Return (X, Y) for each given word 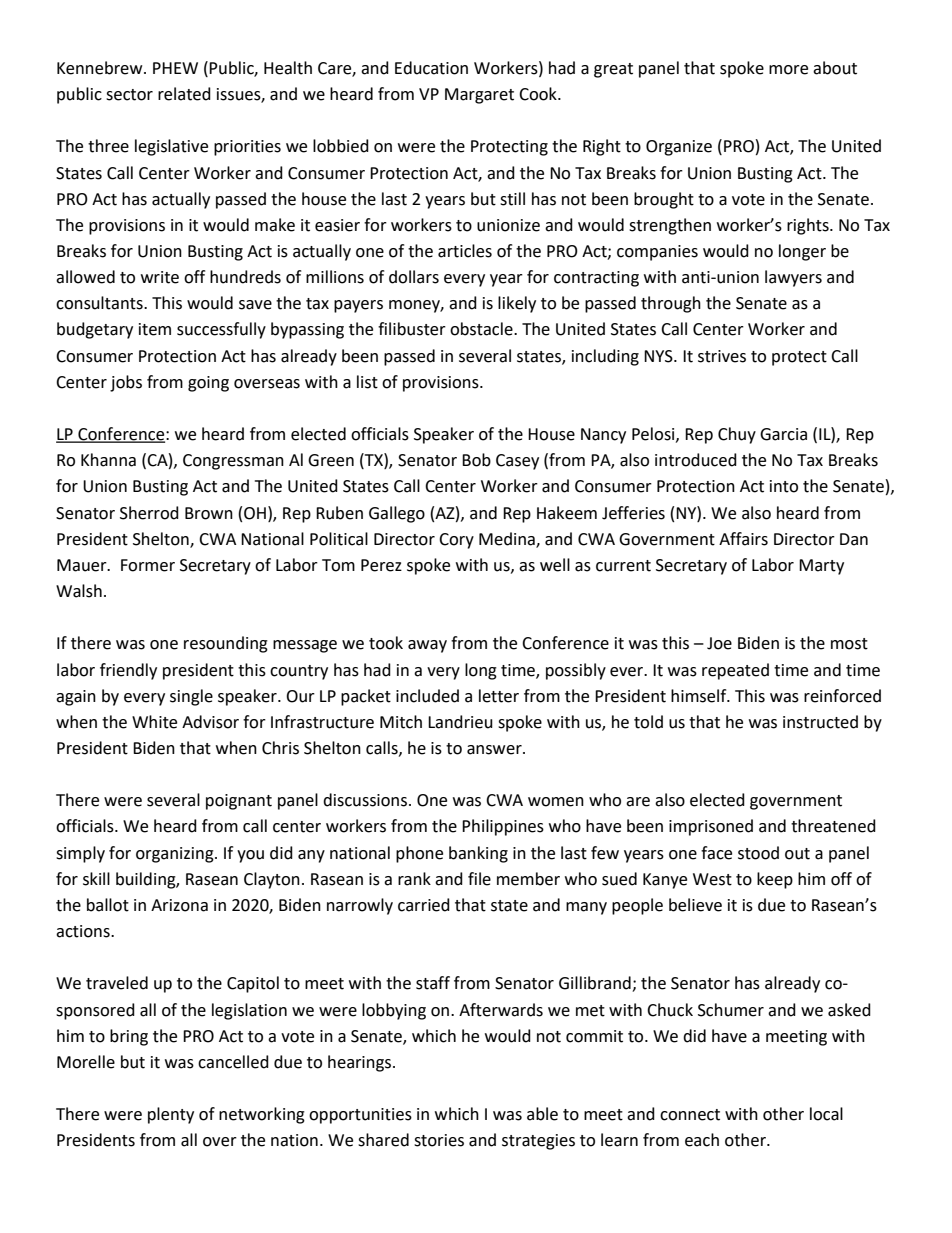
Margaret (479, 96)
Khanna (108, 460)
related (184, 94)
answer (495, 750)
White (154, 722)
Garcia (783, 434)
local (826, 1114)
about (835, 68)
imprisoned (711, 827)
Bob (476, 460)
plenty (171, 1115)
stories (439, 1140)
